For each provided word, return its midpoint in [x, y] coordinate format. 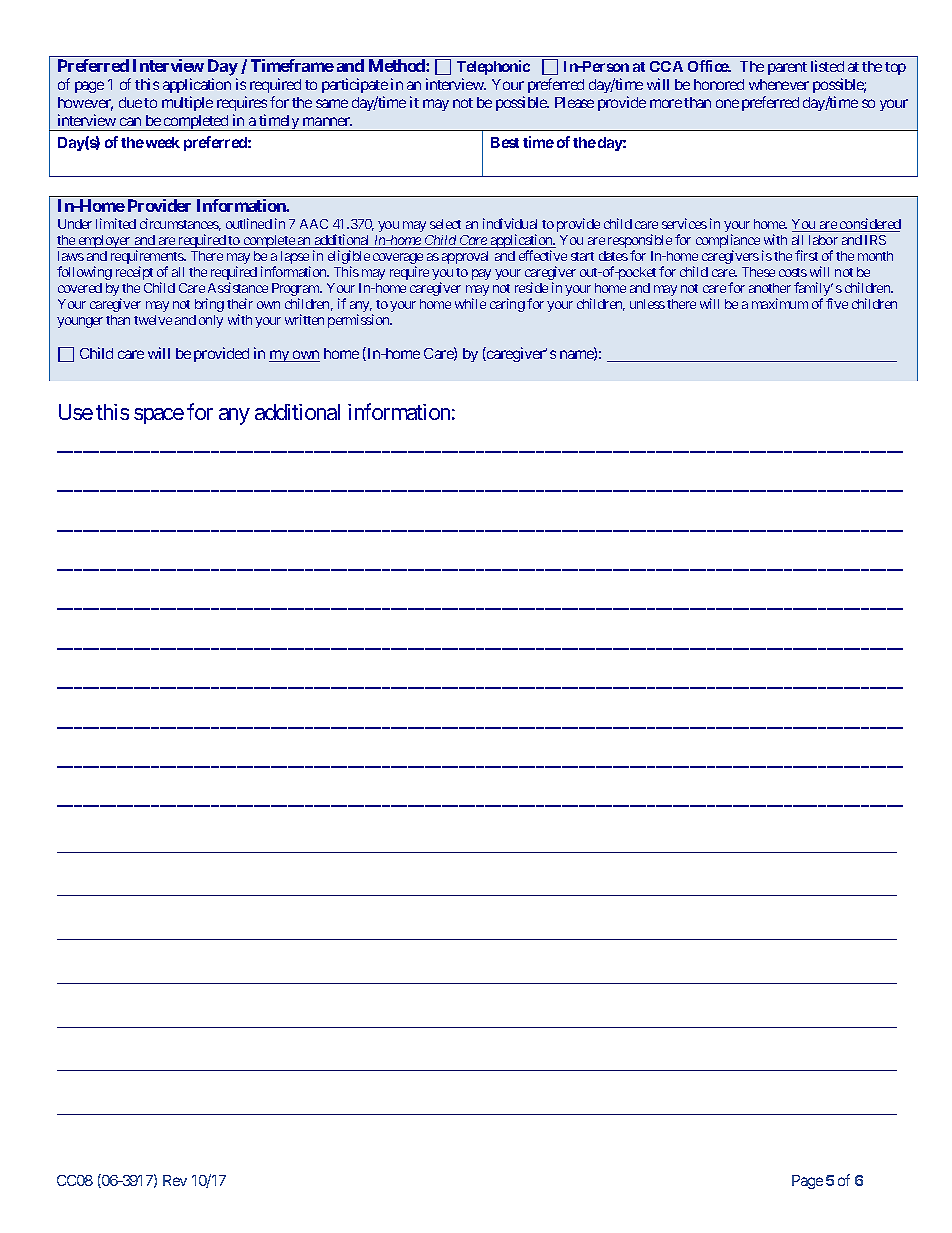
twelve [153, 320]
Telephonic [493, 67]
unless [647, 304]
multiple [187, 103]
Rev [175, 1180]
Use [76, 412]
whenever [779, 84]
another [770, 288]
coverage [398, 260]
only [211, 321]
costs [793, 272]
